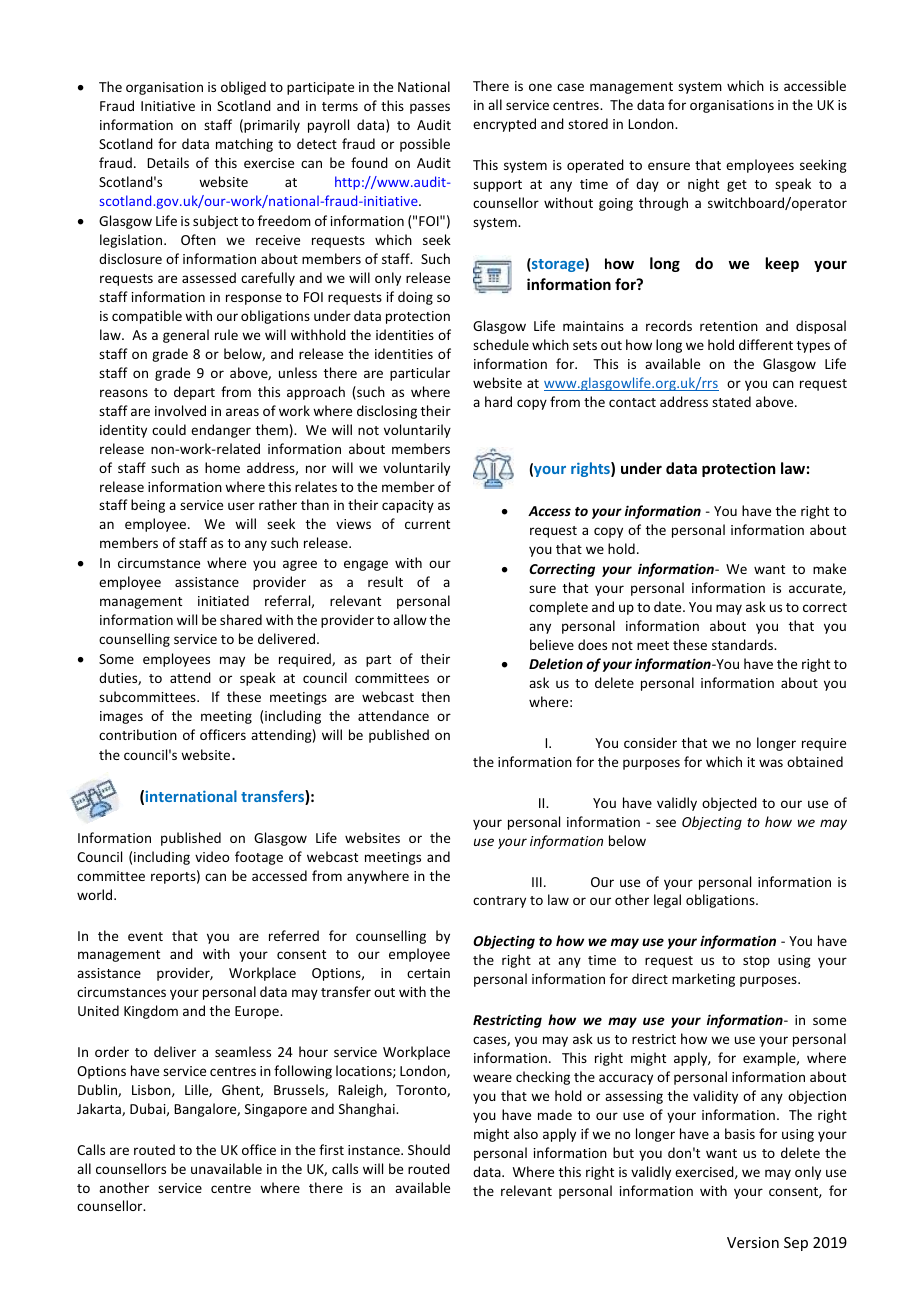 Image resolution: width=924 pixels, height=1308 pixels. What do you see at coordinates (168, 162) in the screenshot?
I see `Details` at bounding box center [168, 162].
